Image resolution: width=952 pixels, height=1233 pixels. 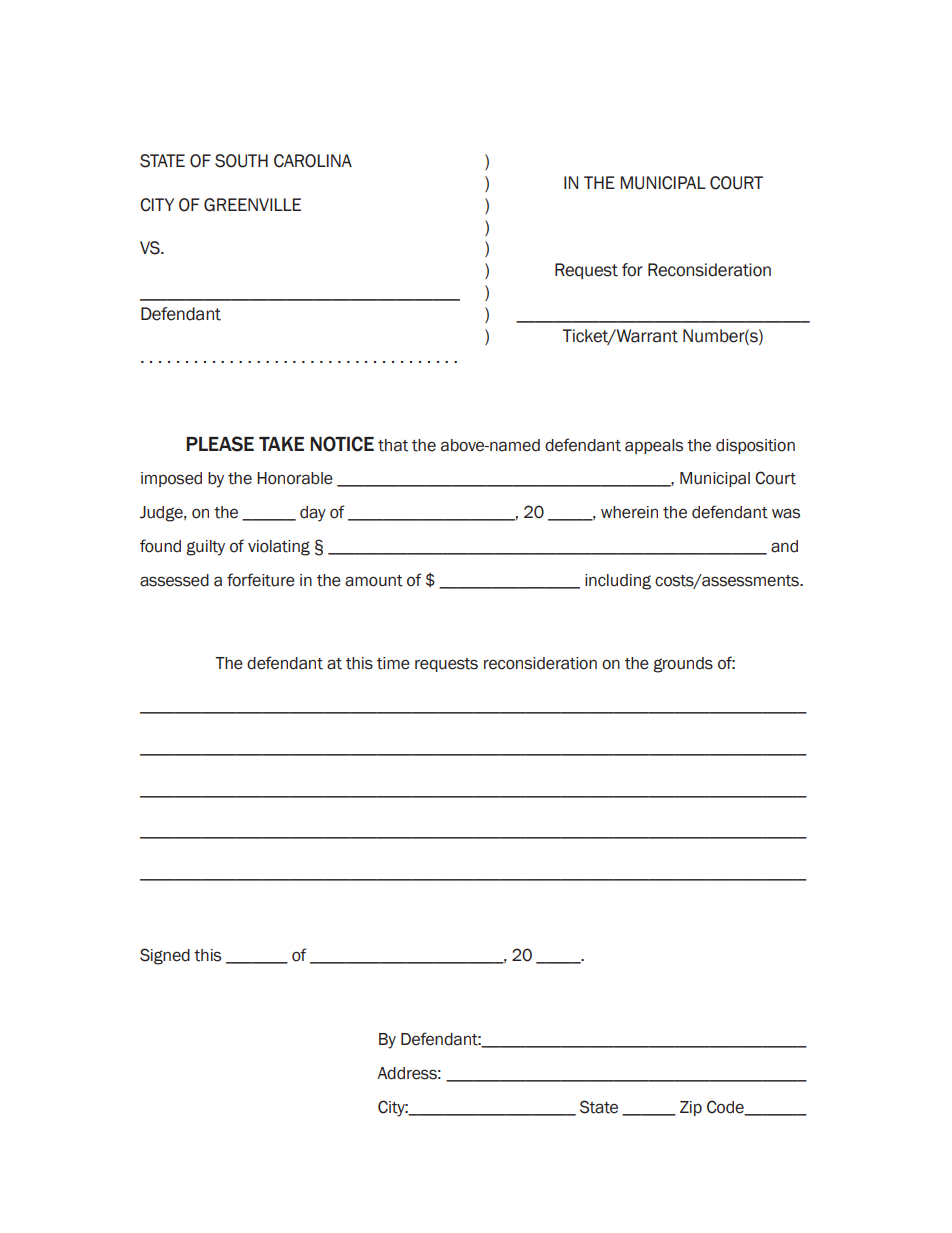 I want to click on Signed, so click(x=165, y=956).
